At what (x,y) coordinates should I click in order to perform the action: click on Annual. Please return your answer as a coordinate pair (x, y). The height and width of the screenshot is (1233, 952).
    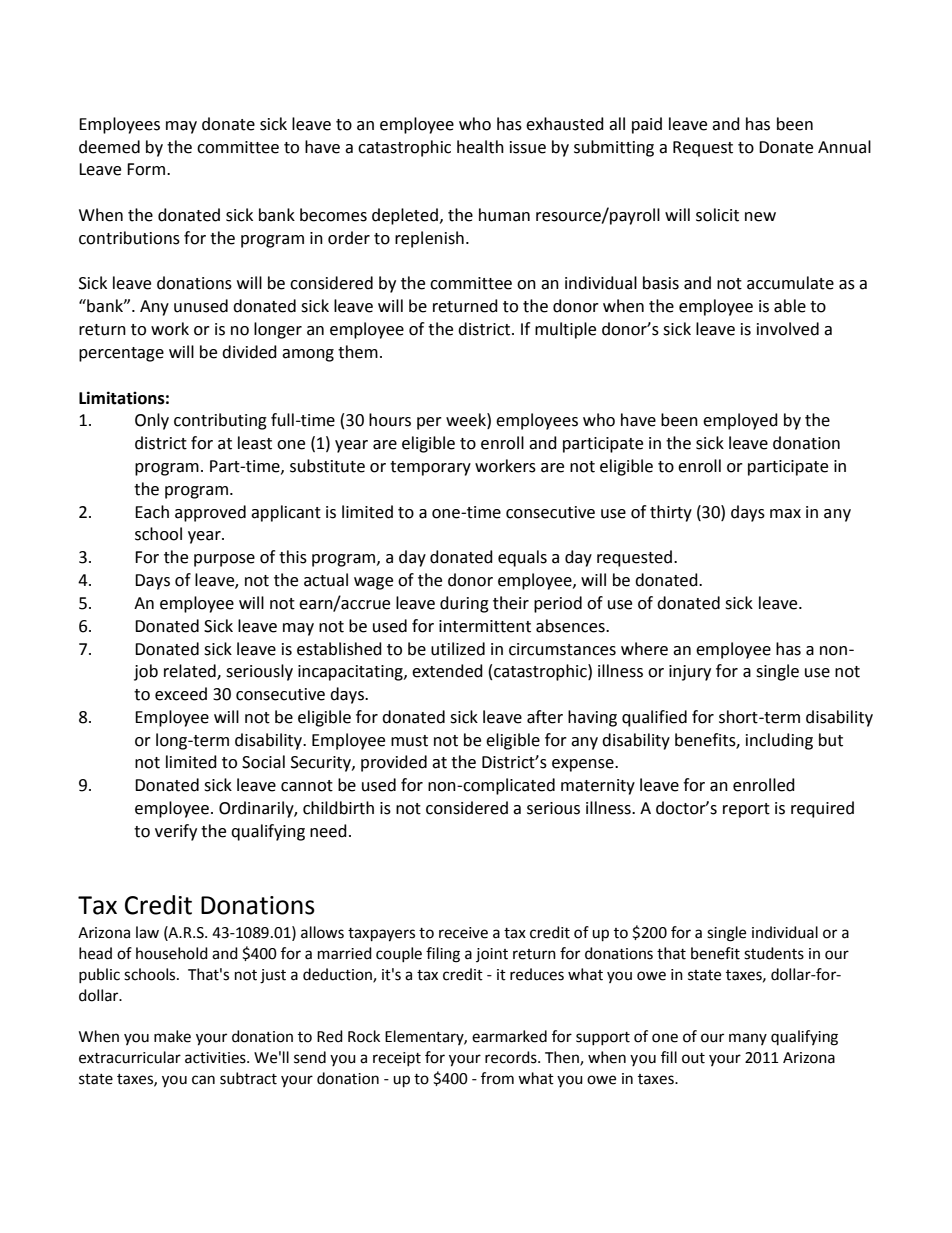
    Looking at the image, I should click on (844, 147).
